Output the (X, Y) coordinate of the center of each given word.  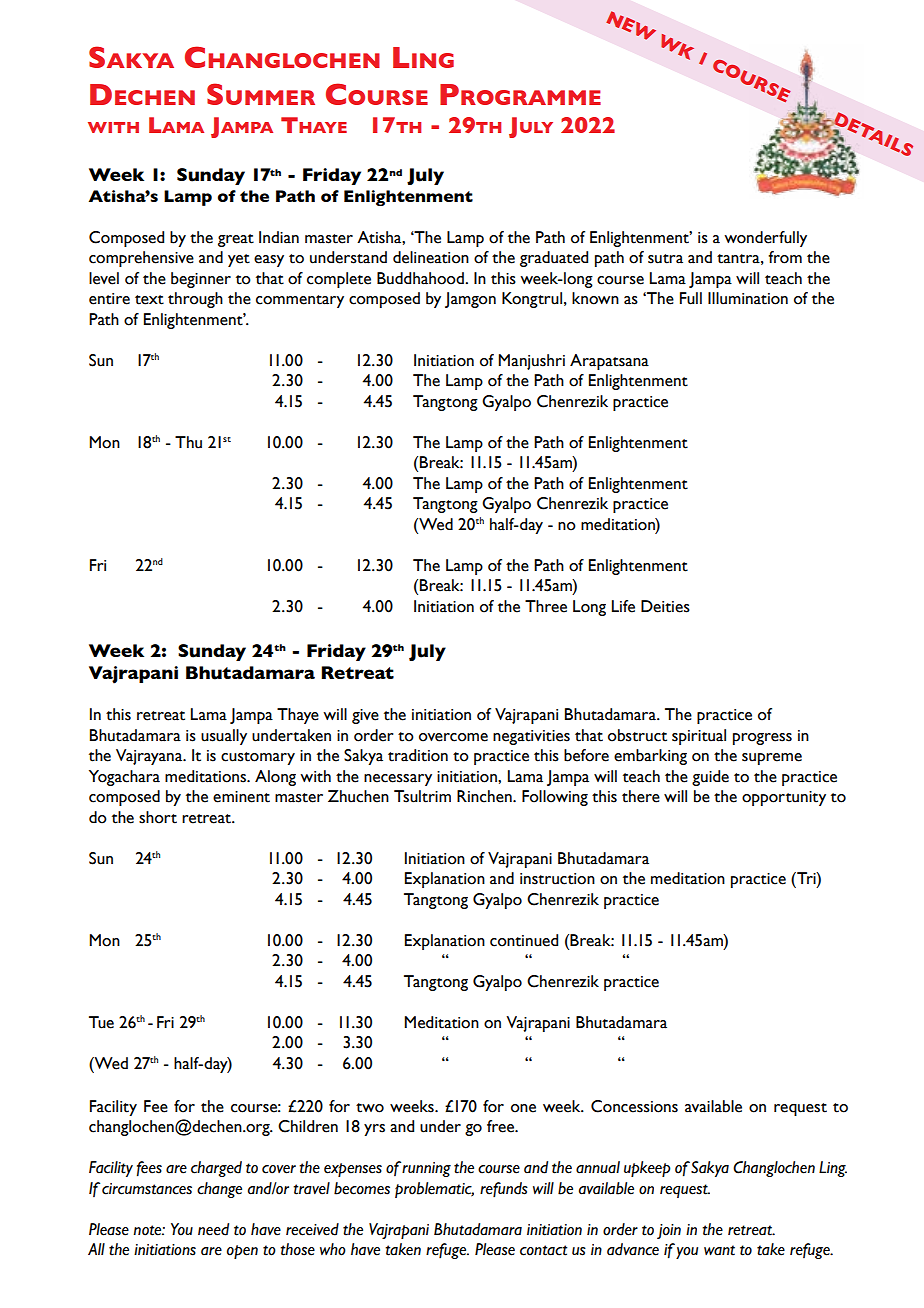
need (213, 1229)
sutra (665, 259)
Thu (188, 442)
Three (546, 606)
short (158, 817)
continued (524, 940)
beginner (201, 280)
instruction (557, 879)
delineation (431, 257)
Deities (665, 606)
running (426, 1169)
